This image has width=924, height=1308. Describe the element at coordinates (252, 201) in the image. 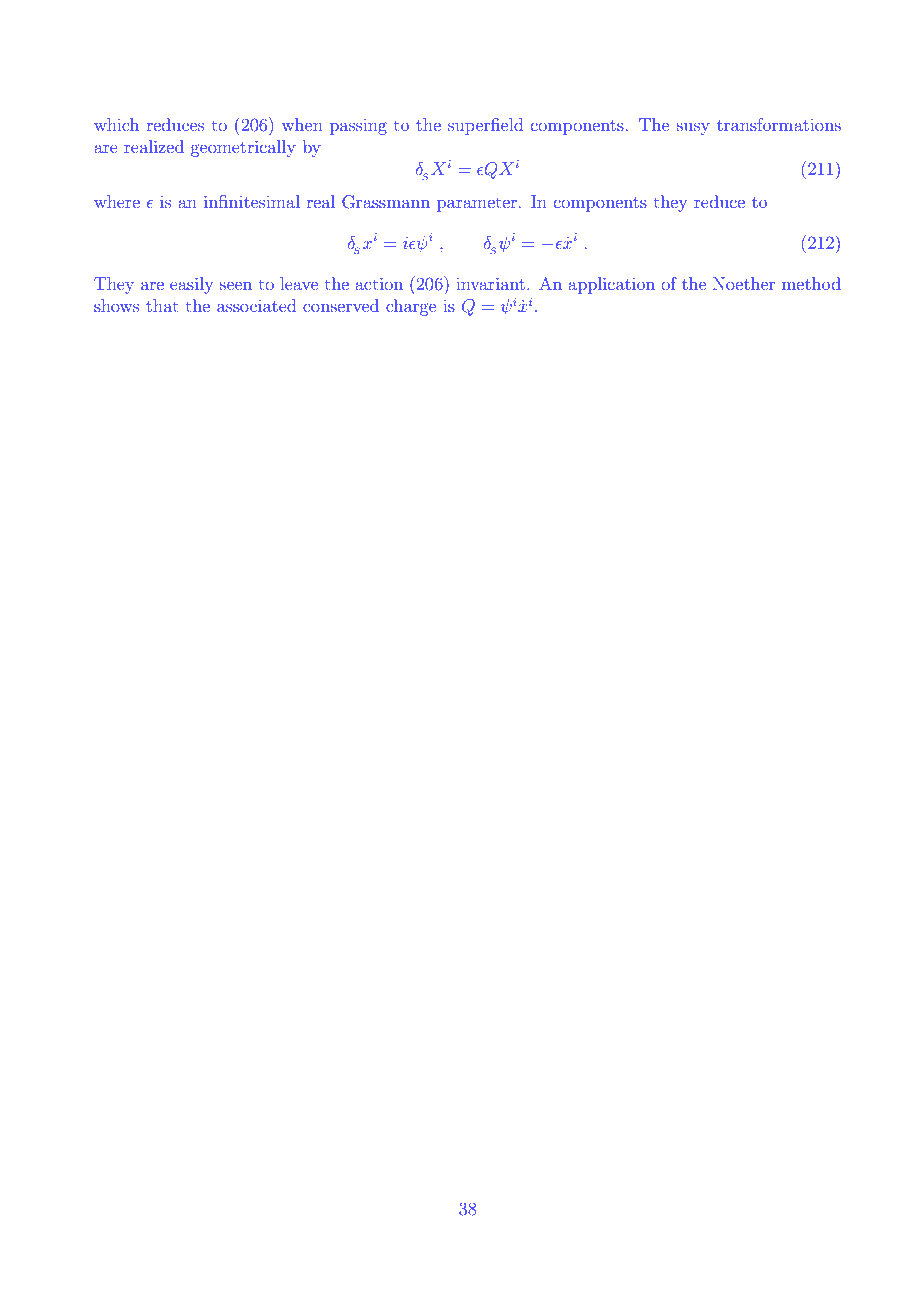

I see `infinitesimal` at that location.
